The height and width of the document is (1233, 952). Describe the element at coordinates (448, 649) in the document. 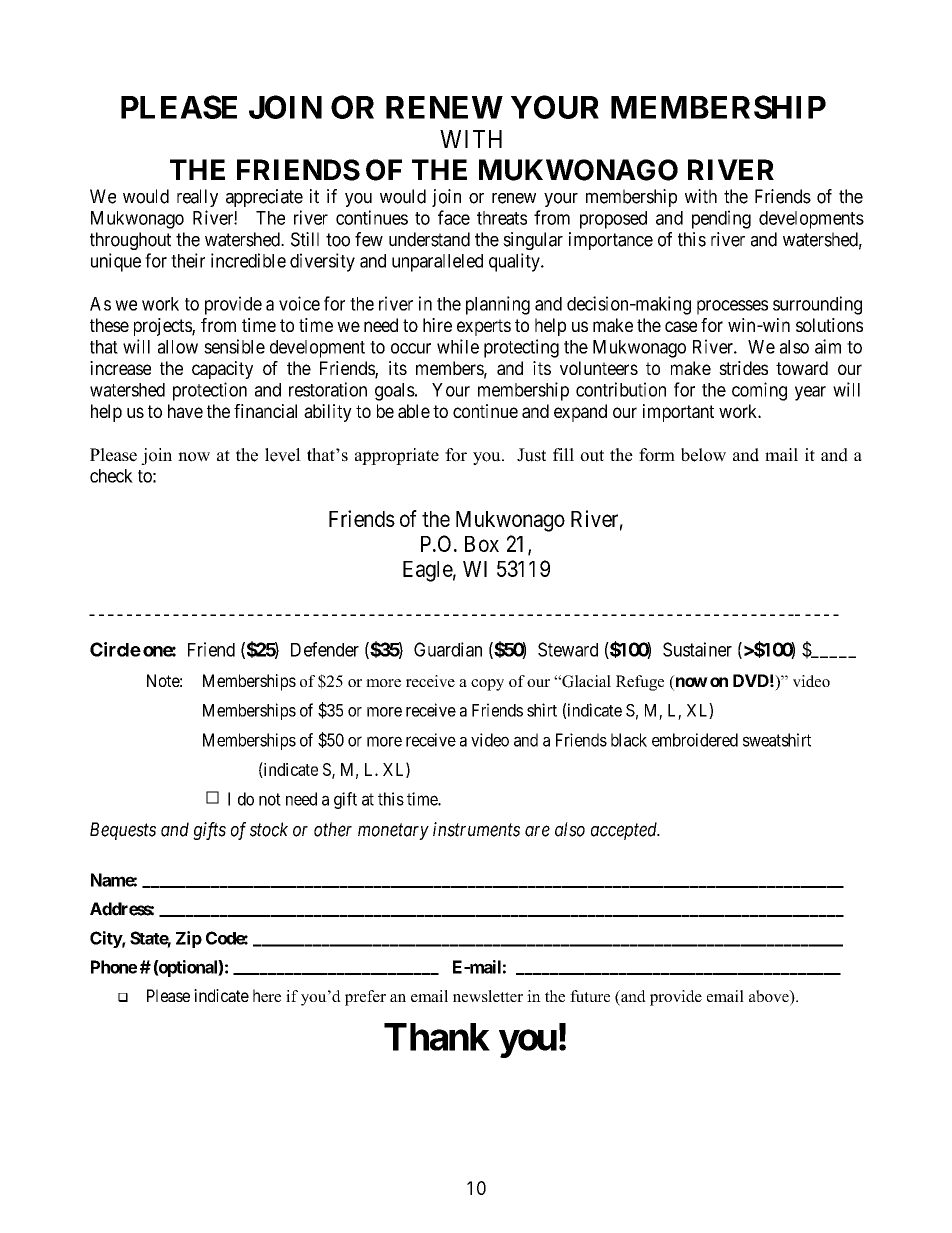

I see `Guardian` at that location.
